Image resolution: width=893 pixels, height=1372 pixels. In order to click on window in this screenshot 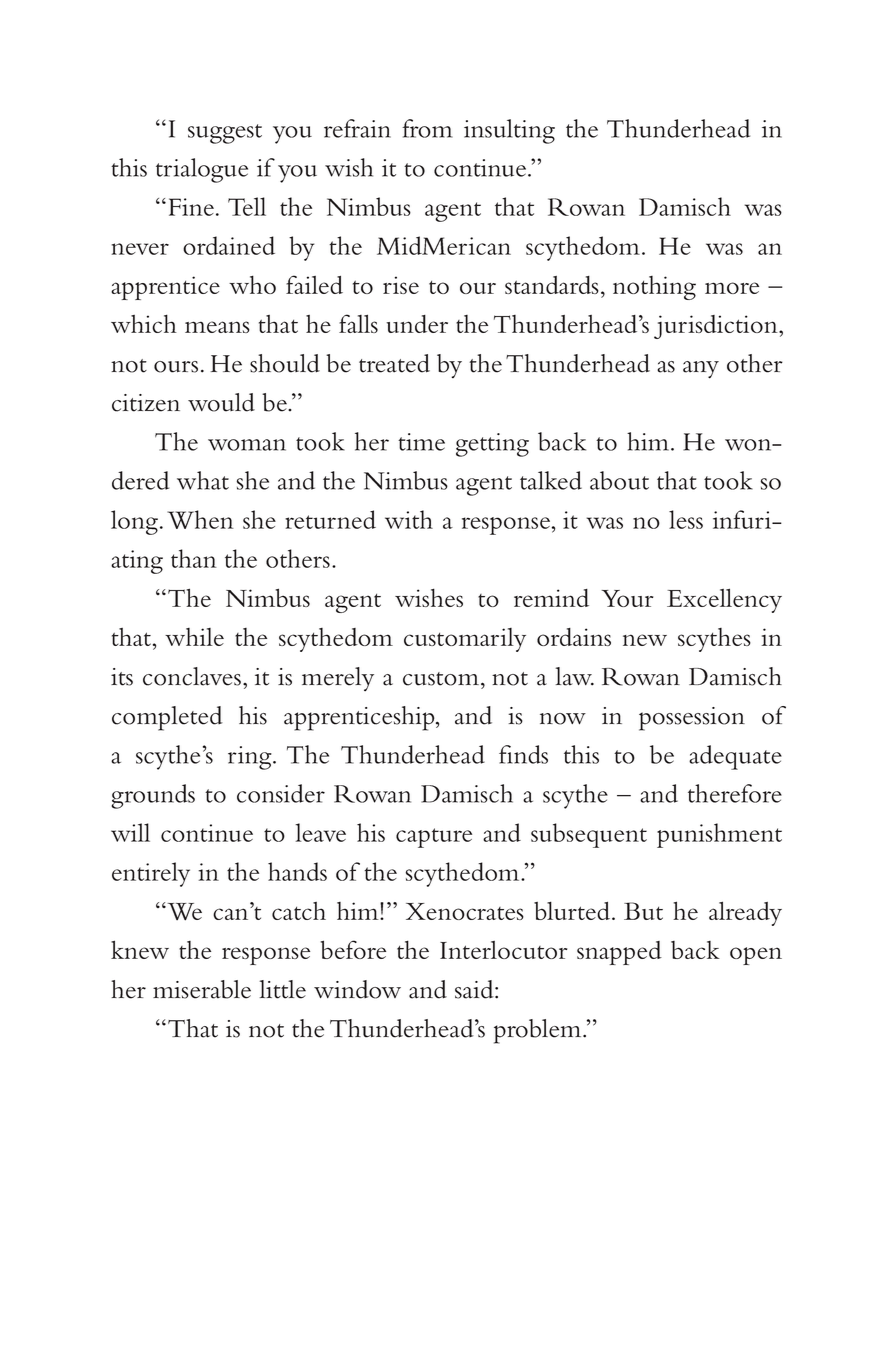, I will do `click(357, 989)`.
